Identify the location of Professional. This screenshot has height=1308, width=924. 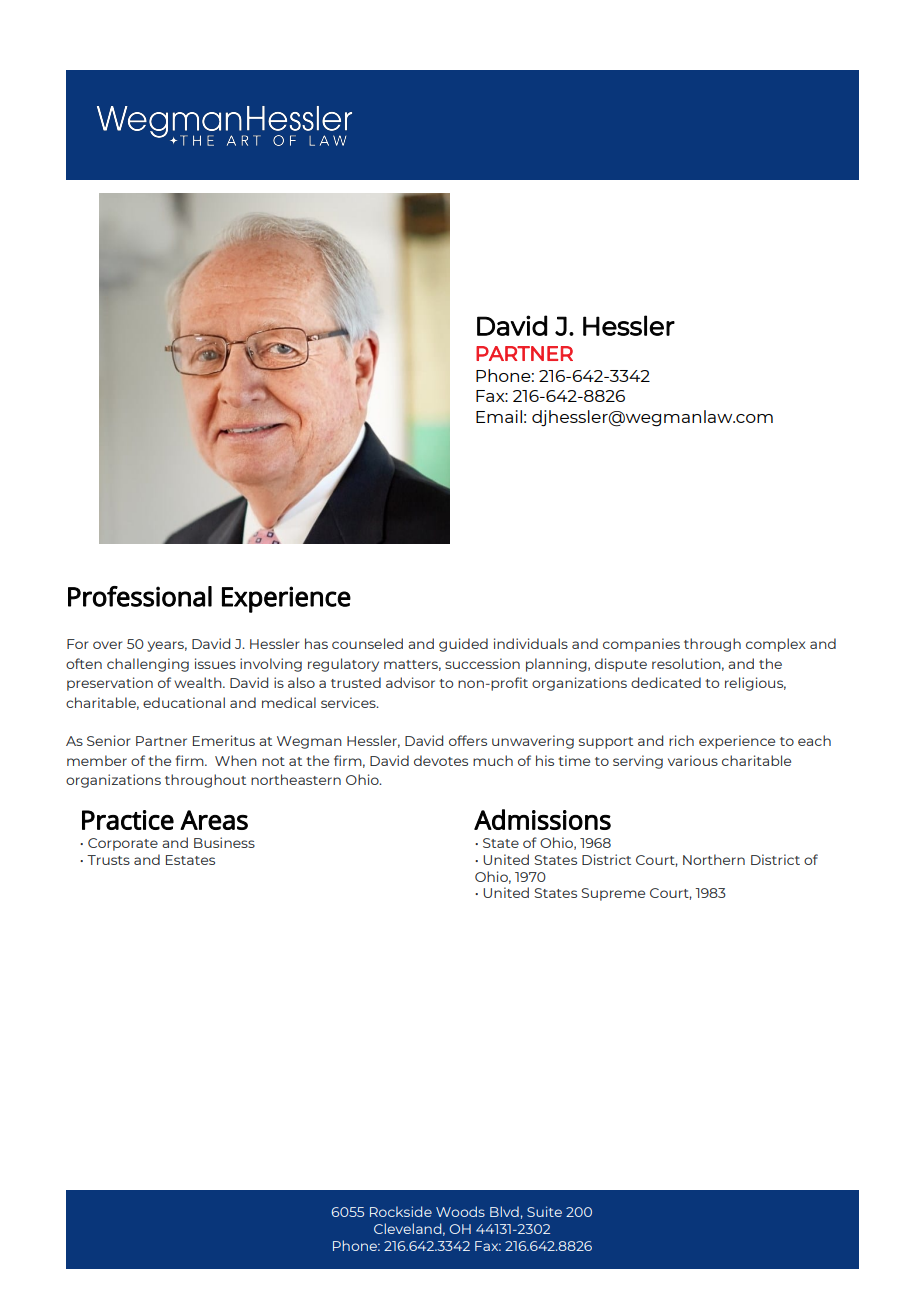
(140, 596).
